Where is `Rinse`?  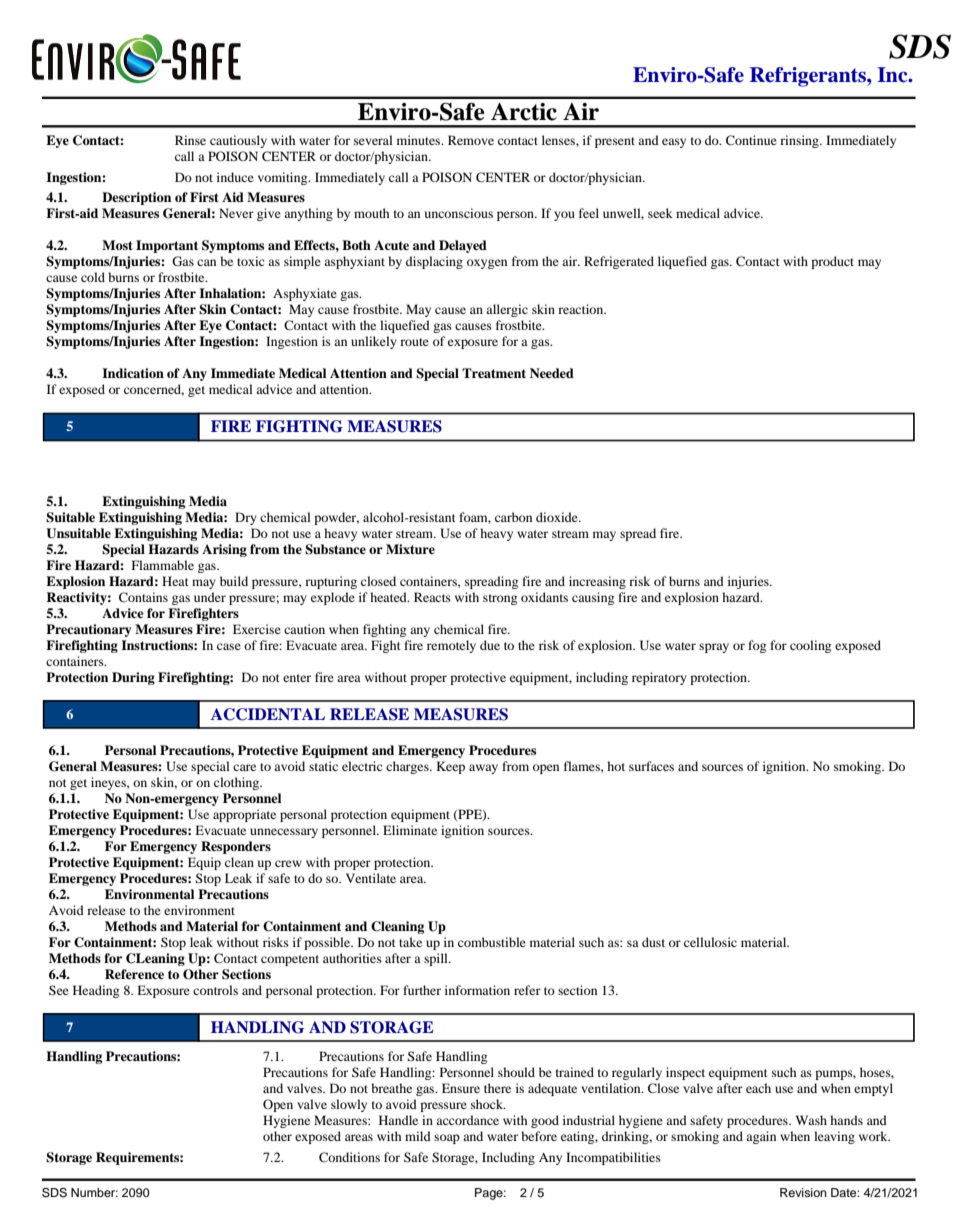
Rinse is located at coordinates (190, 140).
